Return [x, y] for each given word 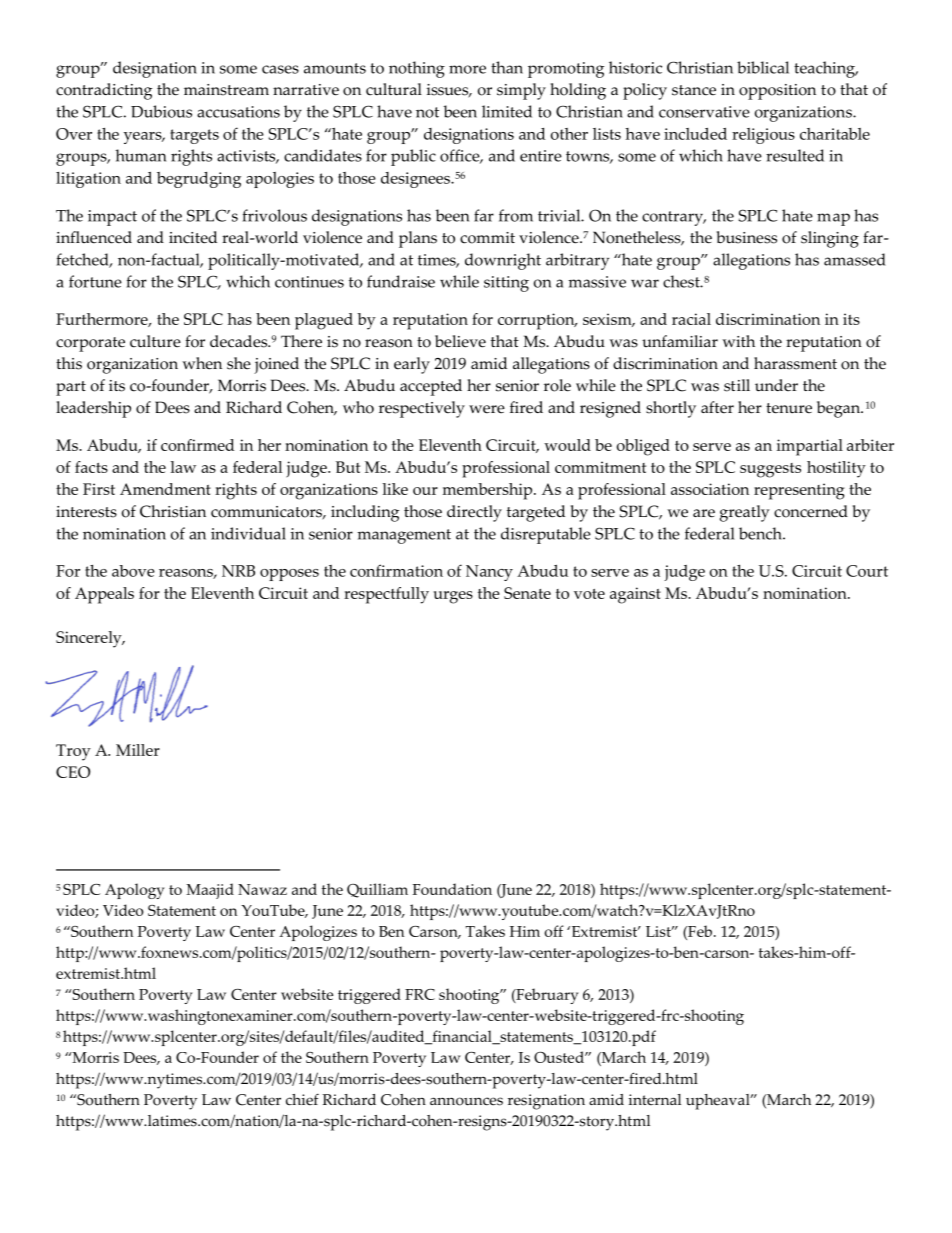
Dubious [161, 111]
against [635, 595]
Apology [134, 891]
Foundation [452, 889]
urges [453, 597]
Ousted [560, 1057]
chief [302, 1100]
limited [507, 111]
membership [489, 491]
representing [799, 491]
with [738, 341]
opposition [777, 92]
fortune [95, 281]
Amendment [165, 489]
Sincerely [90, 639]
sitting [506, 284]
